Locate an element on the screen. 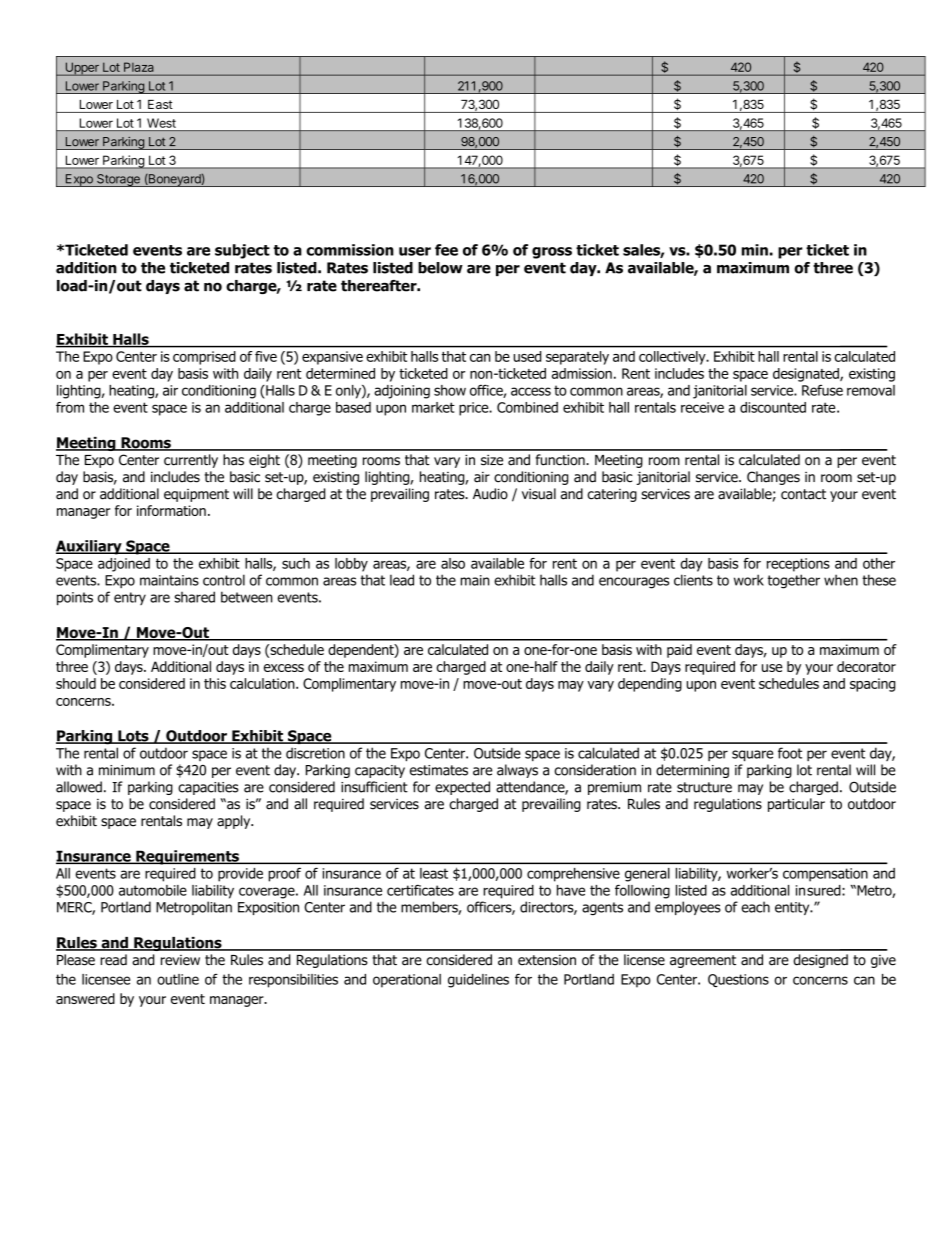 This screenshot has width=952, height=1233. fee is located at coordinates (446, 250).
